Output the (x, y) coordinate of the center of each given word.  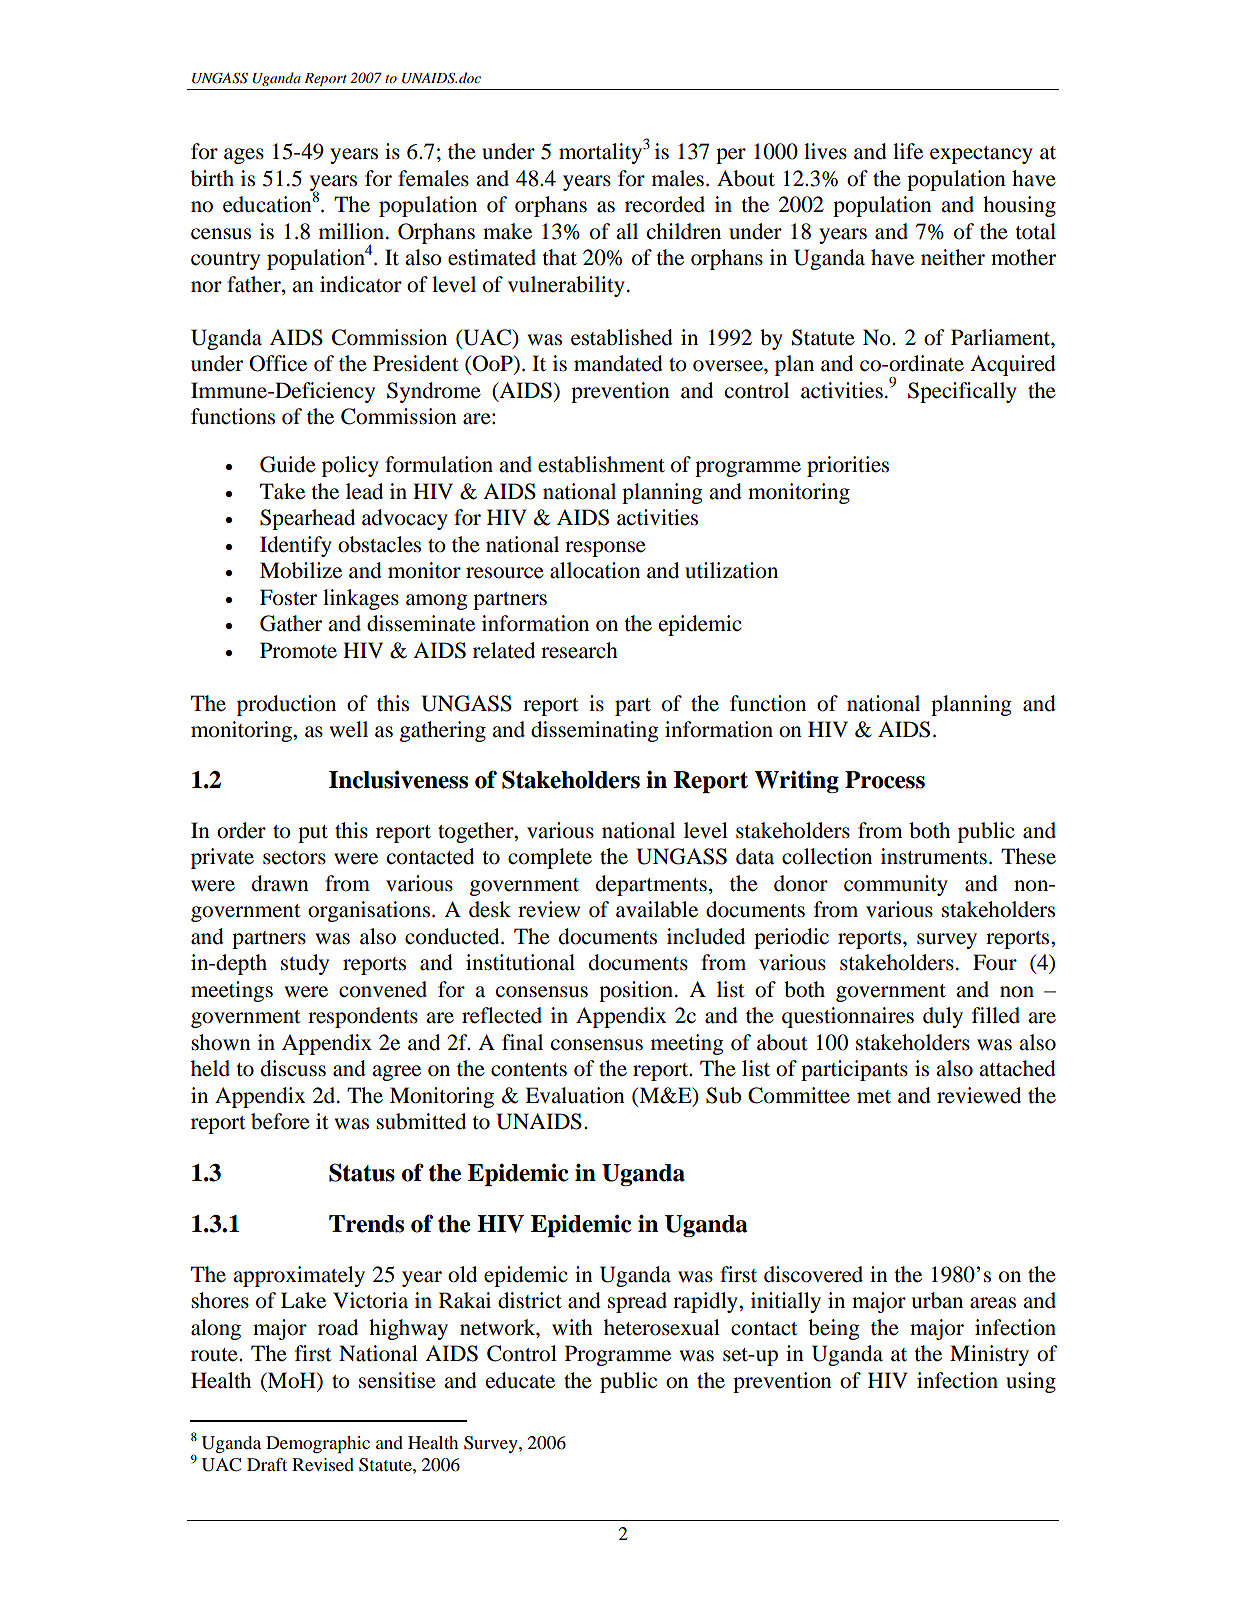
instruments (934, 856)
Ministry (989, 1355)
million (353, 231)
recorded (665, 204)
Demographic (318, 1445)
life (908, 151)
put (313, 834)
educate (520, 1380)
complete (550, 858)
